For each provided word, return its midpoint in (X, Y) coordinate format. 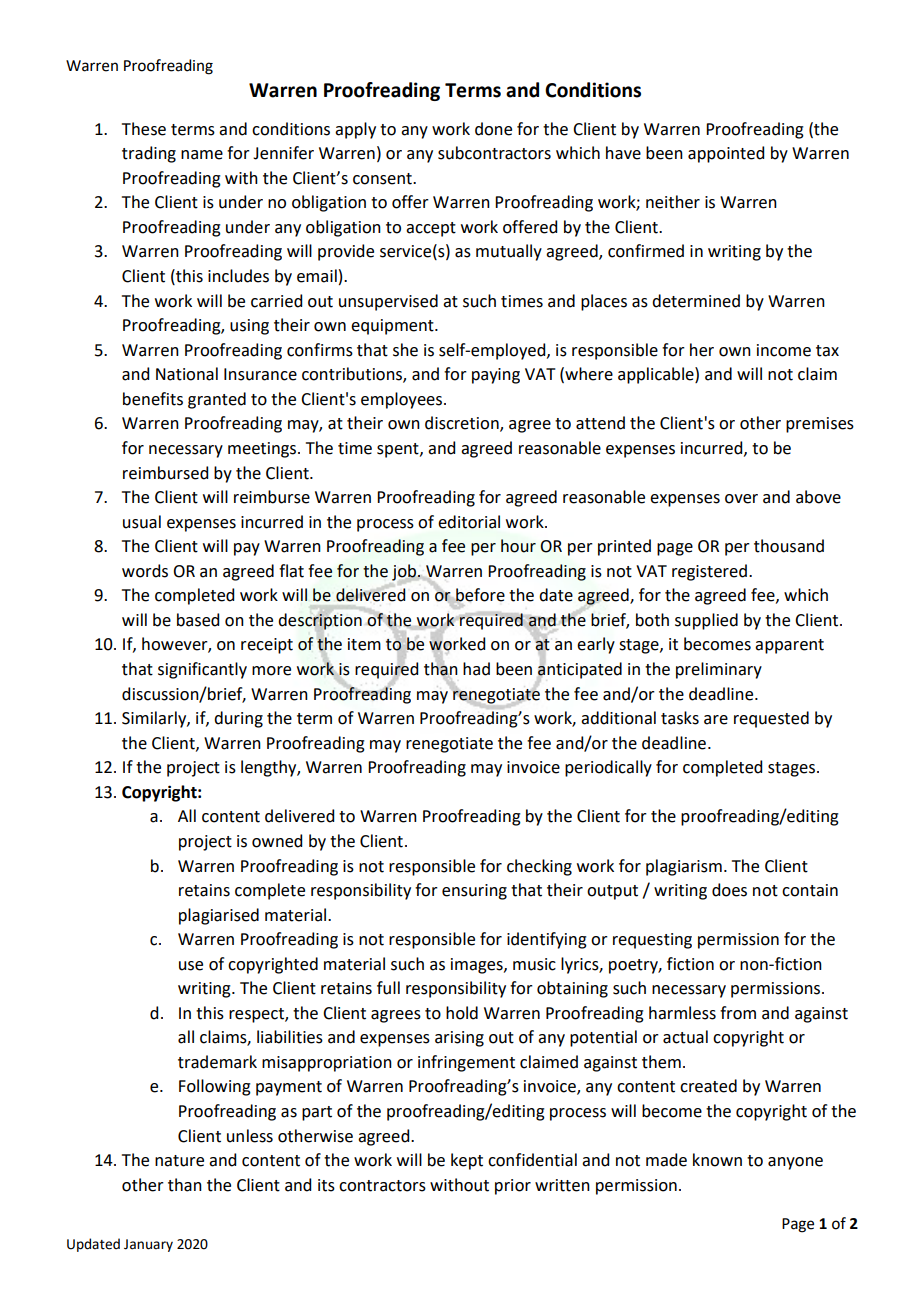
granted (217, 400)
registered (709, 572)
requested (771, 719)
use (191, 966)
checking (539, 867)
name (202, 155)
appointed (726, 154)
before (479, 595)
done (493, 129)
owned (277, 841)
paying (496, 376)
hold (462, 1013)
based (198, 620)
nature (179, 1161)
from (738, 1013)
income (784, 350)
